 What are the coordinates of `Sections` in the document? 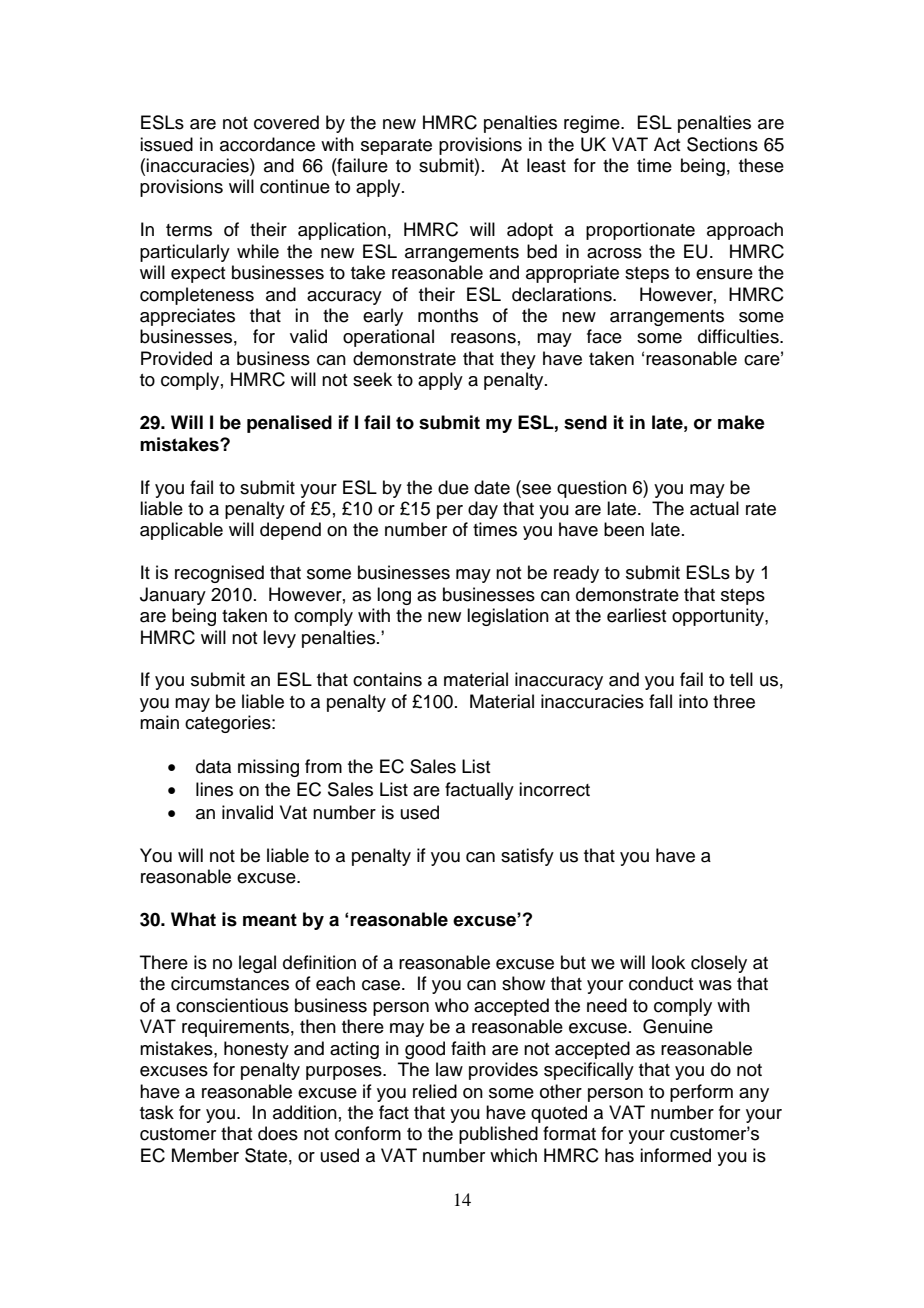 It's located at (722, 144).
